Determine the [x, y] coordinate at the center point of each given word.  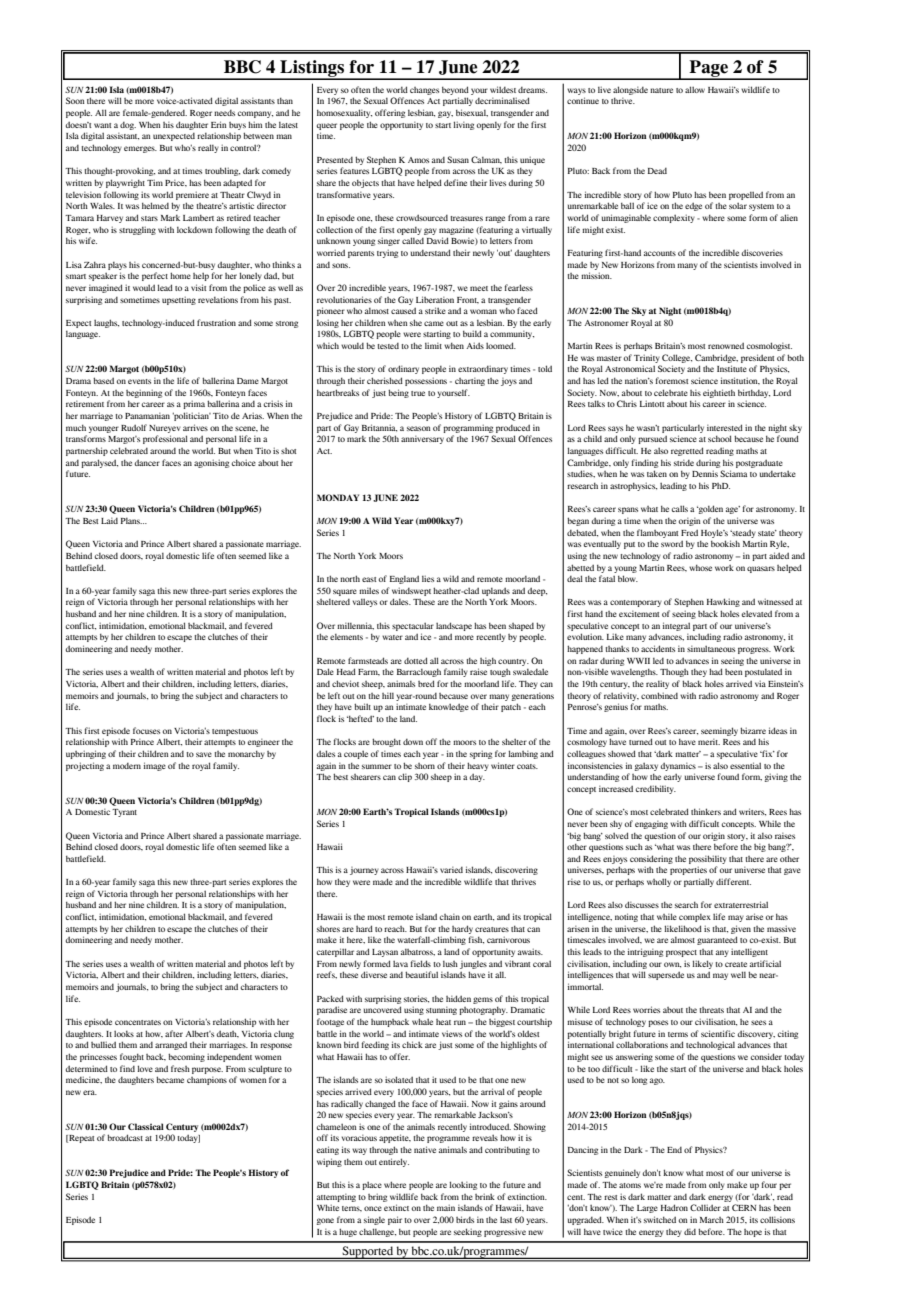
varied [451, 870]
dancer [147, 462]
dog [128, 126]
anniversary [422, 440]
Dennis [705, 473]
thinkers [706, 811]
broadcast [125, 1137]
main [446, 1207]
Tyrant [124, 813]
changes [424, 91]
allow [695, 89]
